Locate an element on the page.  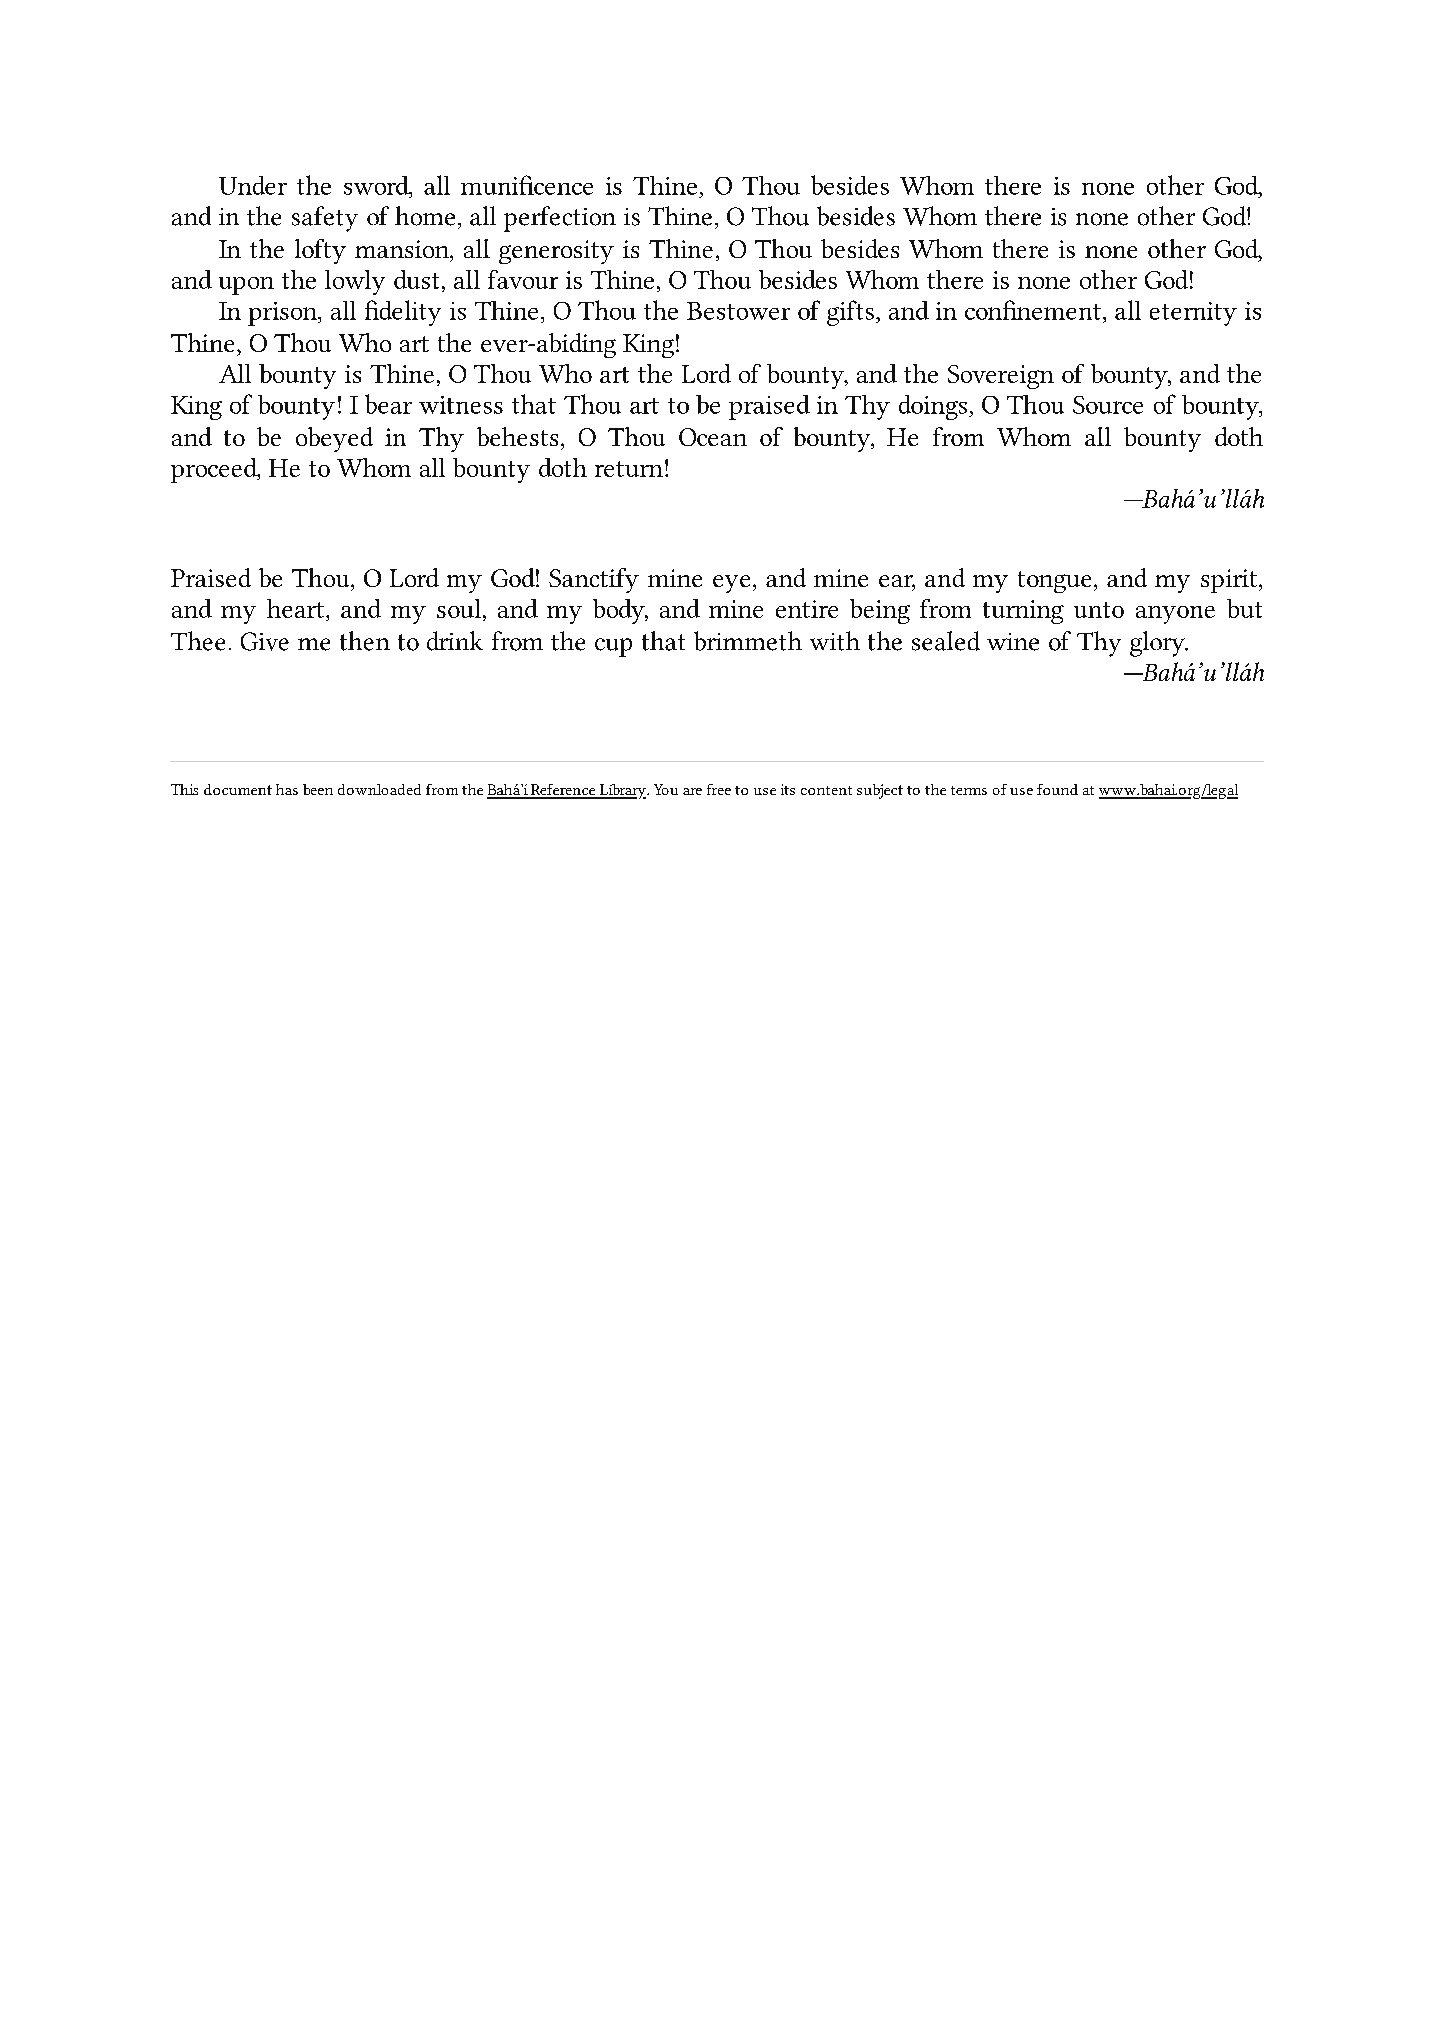
heart is located at coordinates (295, 608).
